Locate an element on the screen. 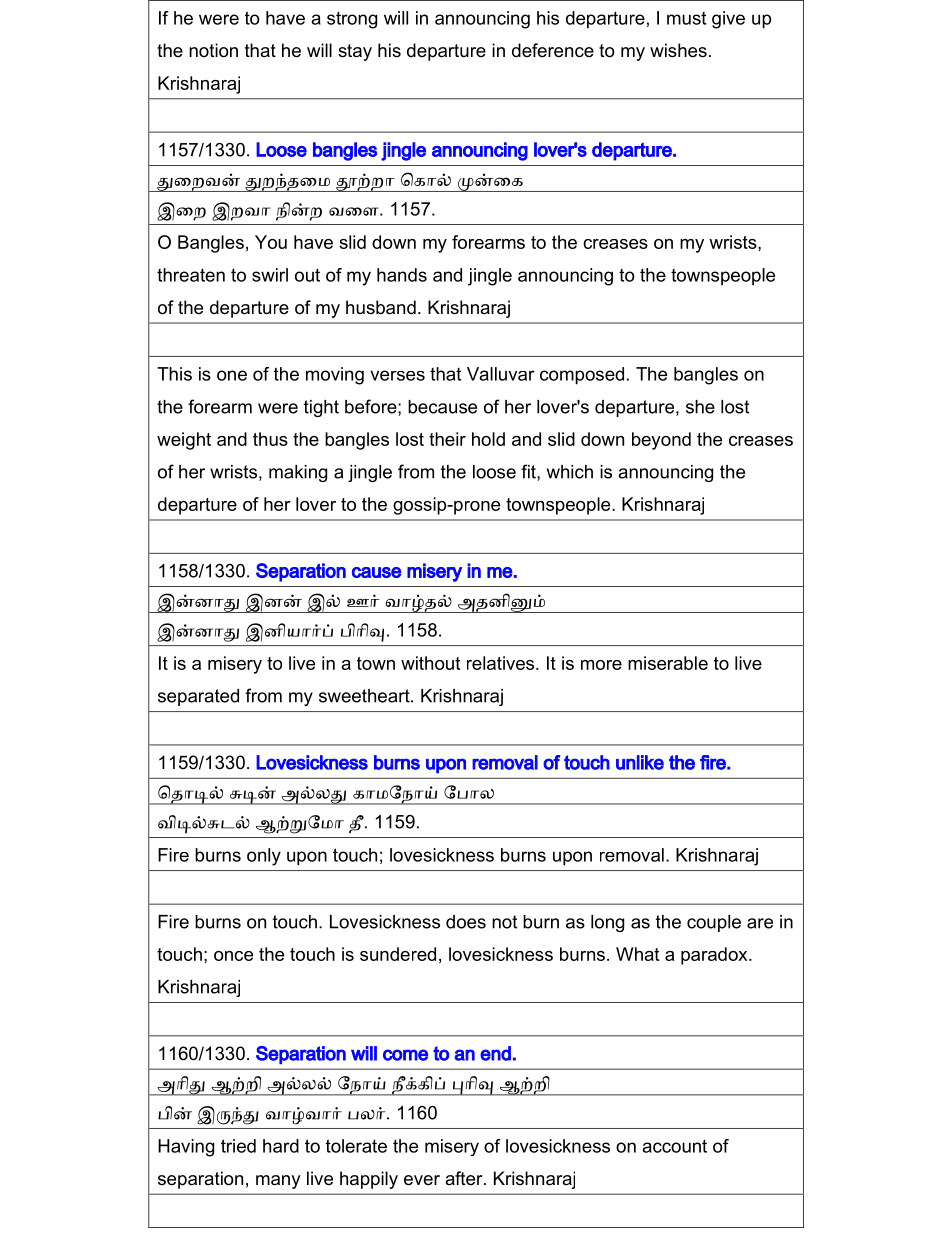 Image resolution: width=952 pixels, height=1233 pixels. deference is located at coordinates (553, 50).
